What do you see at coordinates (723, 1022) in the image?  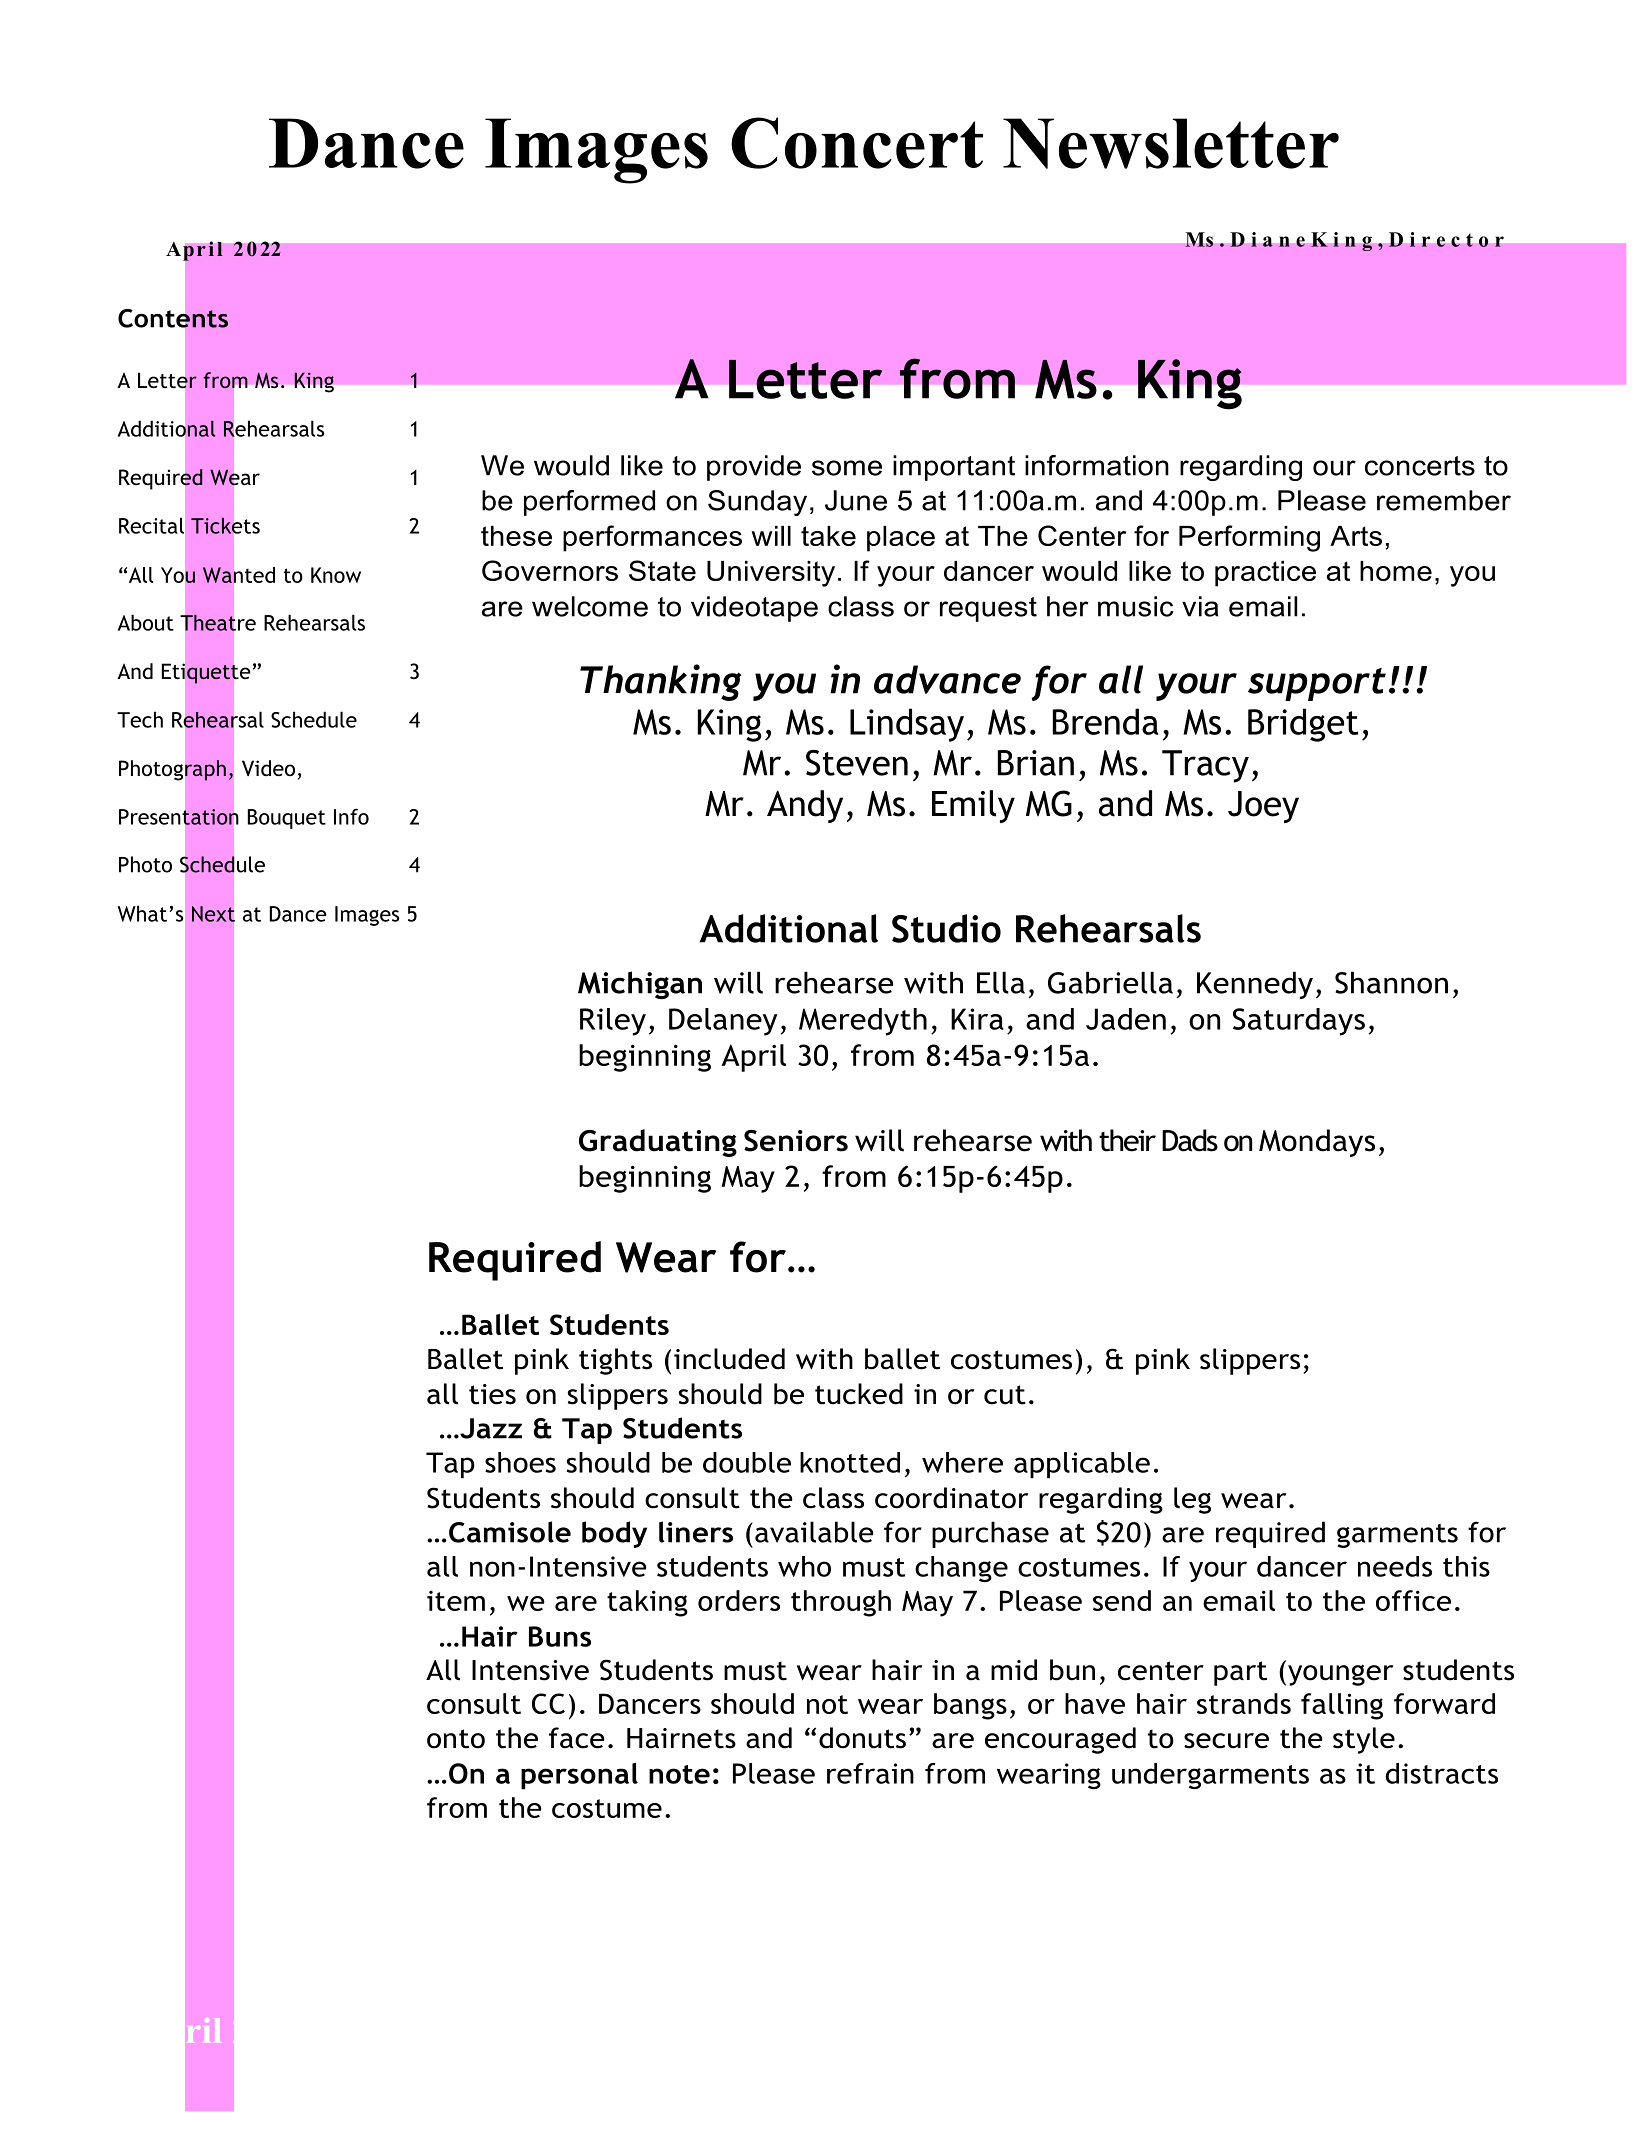 I see `Delaney` at bounding box center [723, 1022].
